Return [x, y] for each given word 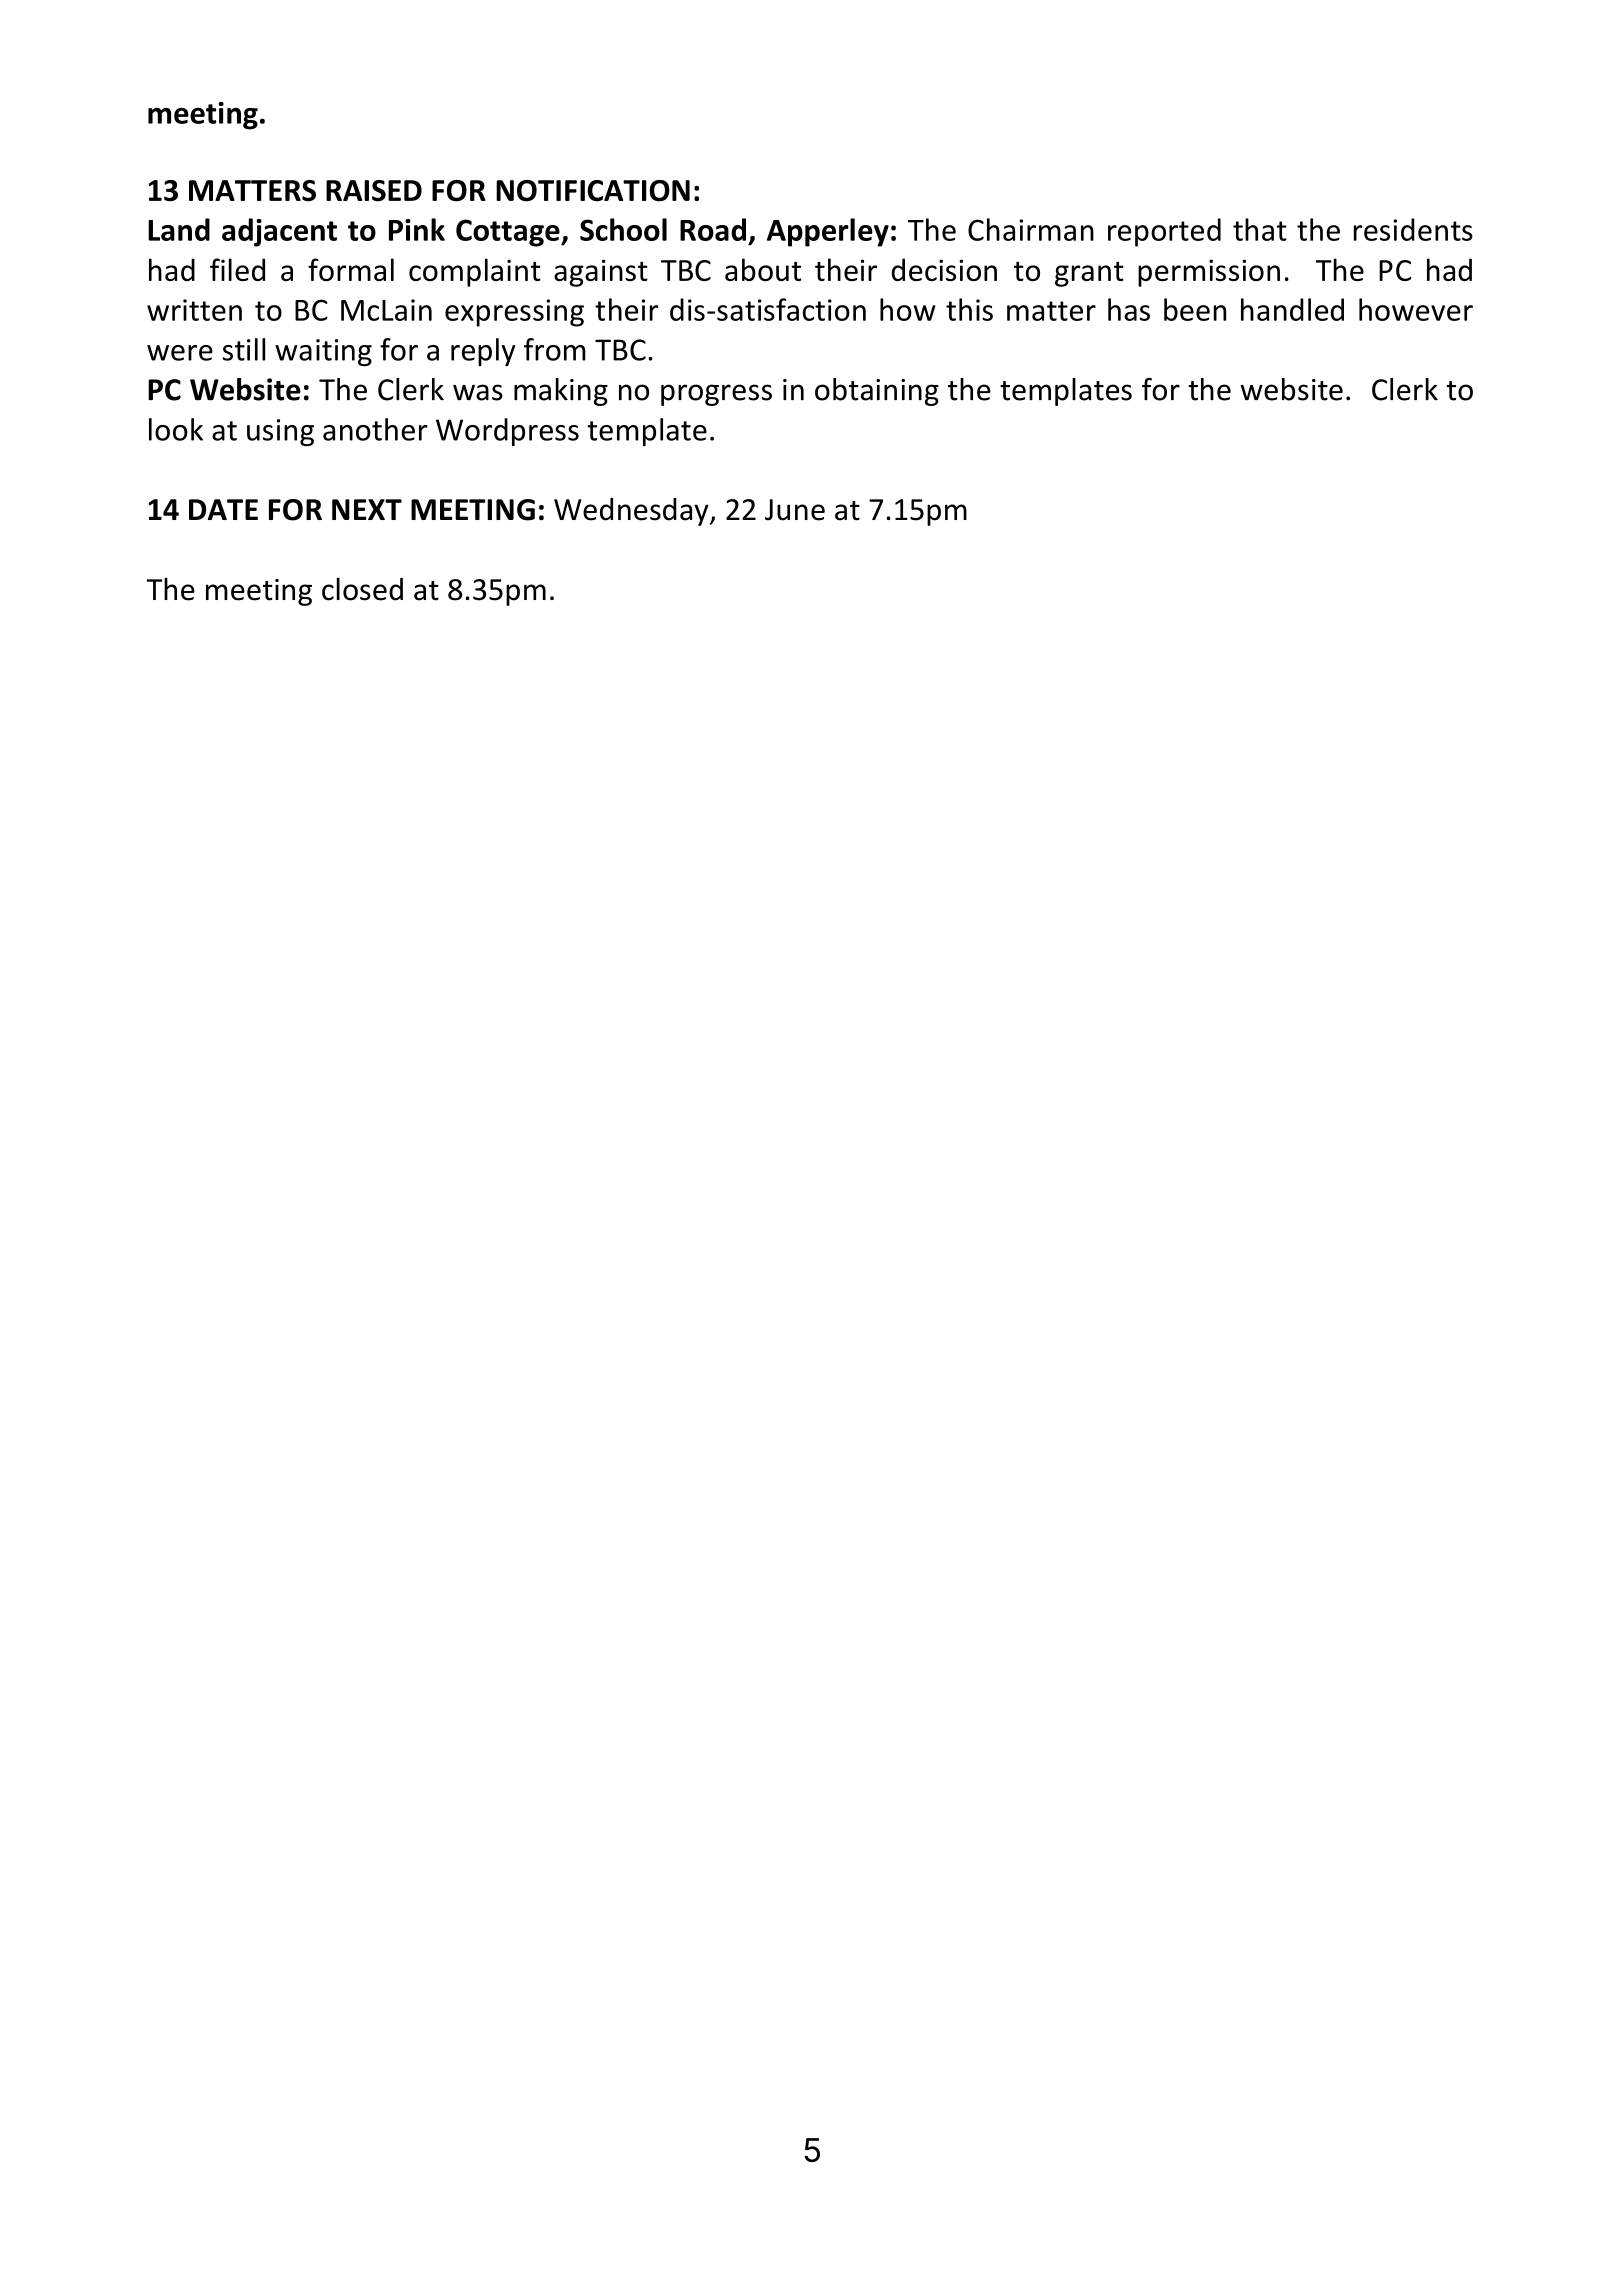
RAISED [374, 191]
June [795, 510]
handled [1292, 309]
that [1260, 229]
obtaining [877, 392]
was [478, 392]
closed [362, 589]
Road [713, 229]
